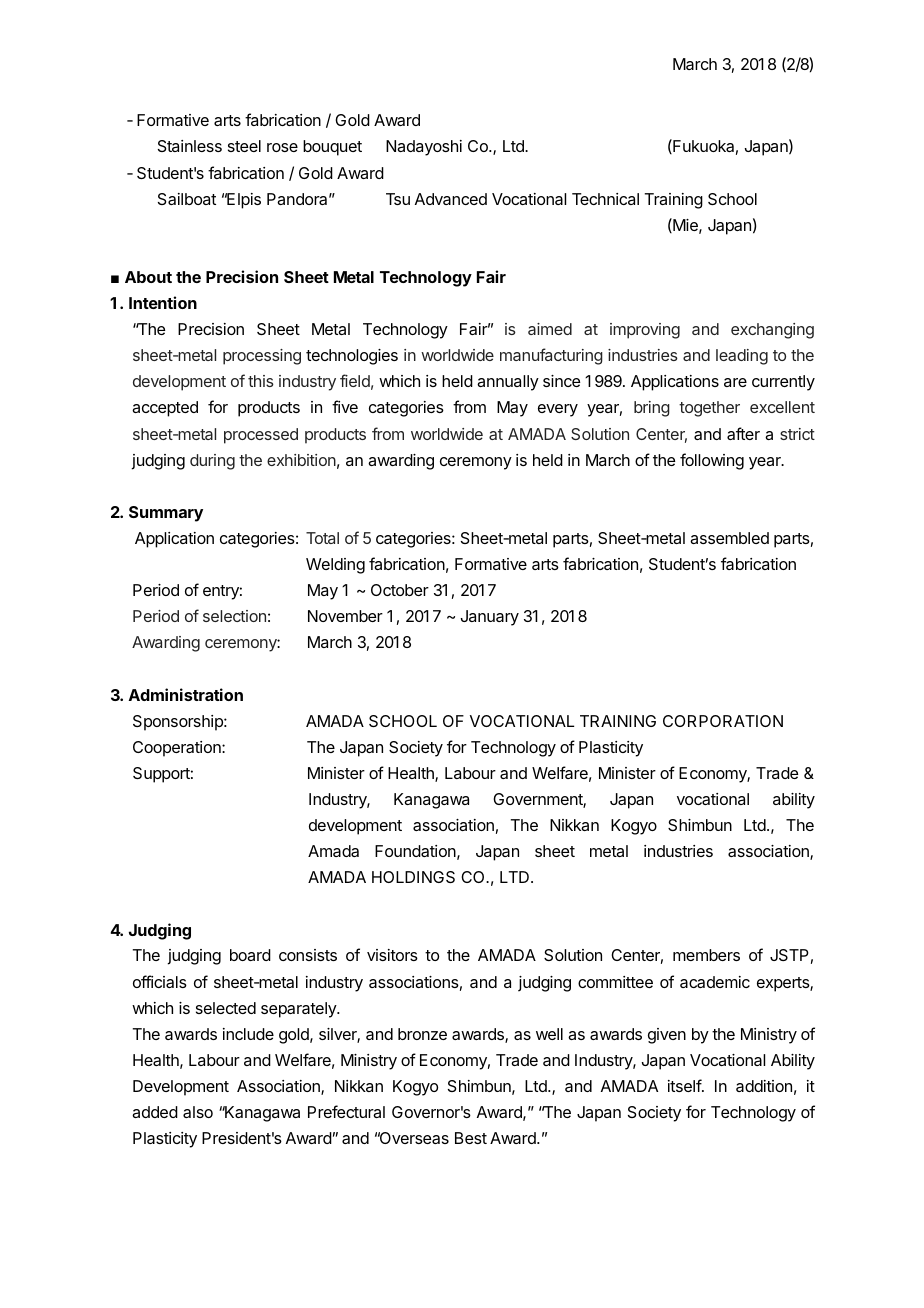 This screenshot has height=1308, width=924. I want to click on Technical, so click(605, 199).
